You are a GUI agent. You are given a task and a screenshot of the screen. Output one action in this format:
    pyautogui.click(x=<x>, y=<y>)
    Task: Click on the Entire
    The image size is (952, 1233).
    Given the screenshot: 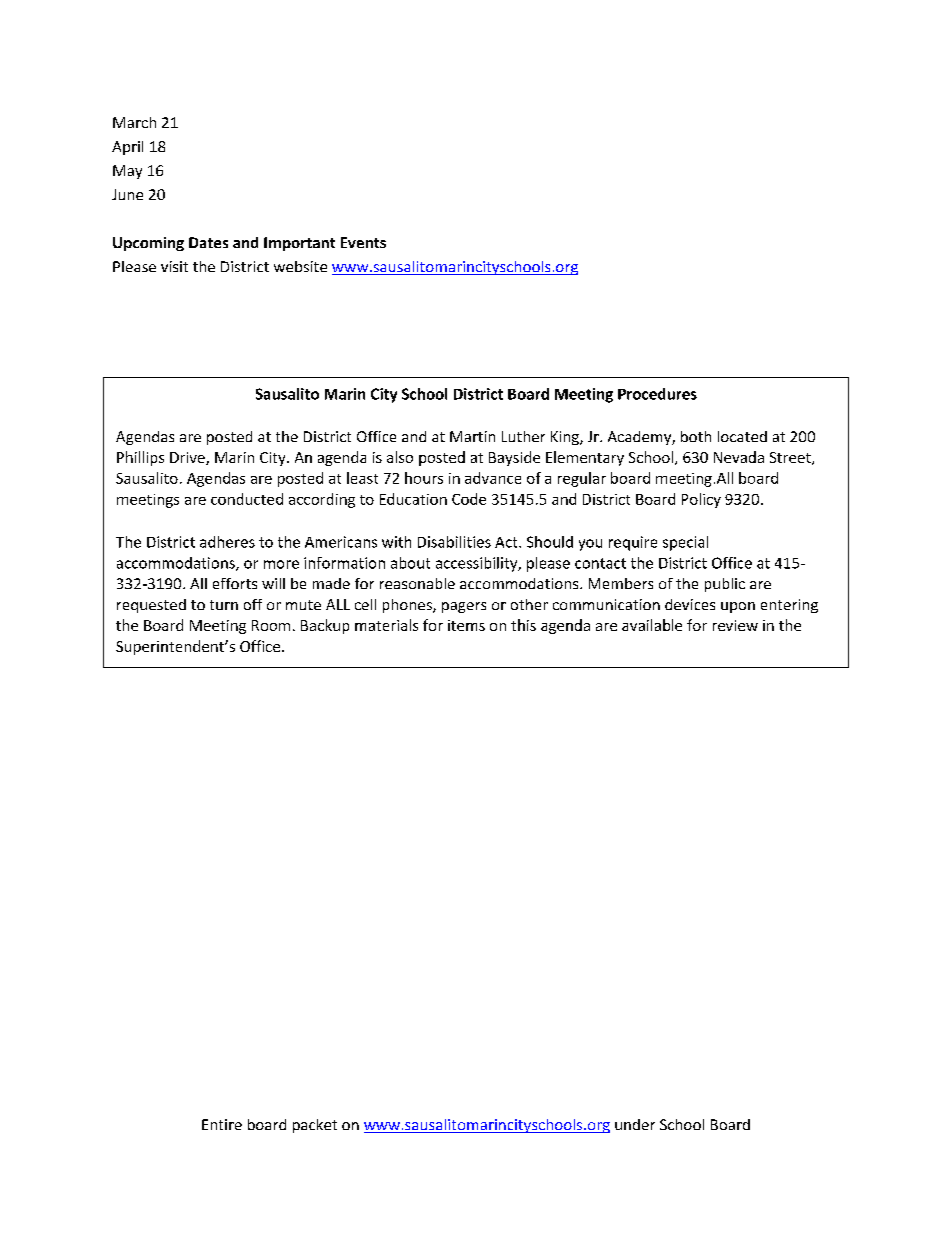 What is the action you would take?
    pyautogui.click(x=222, y=1124)
